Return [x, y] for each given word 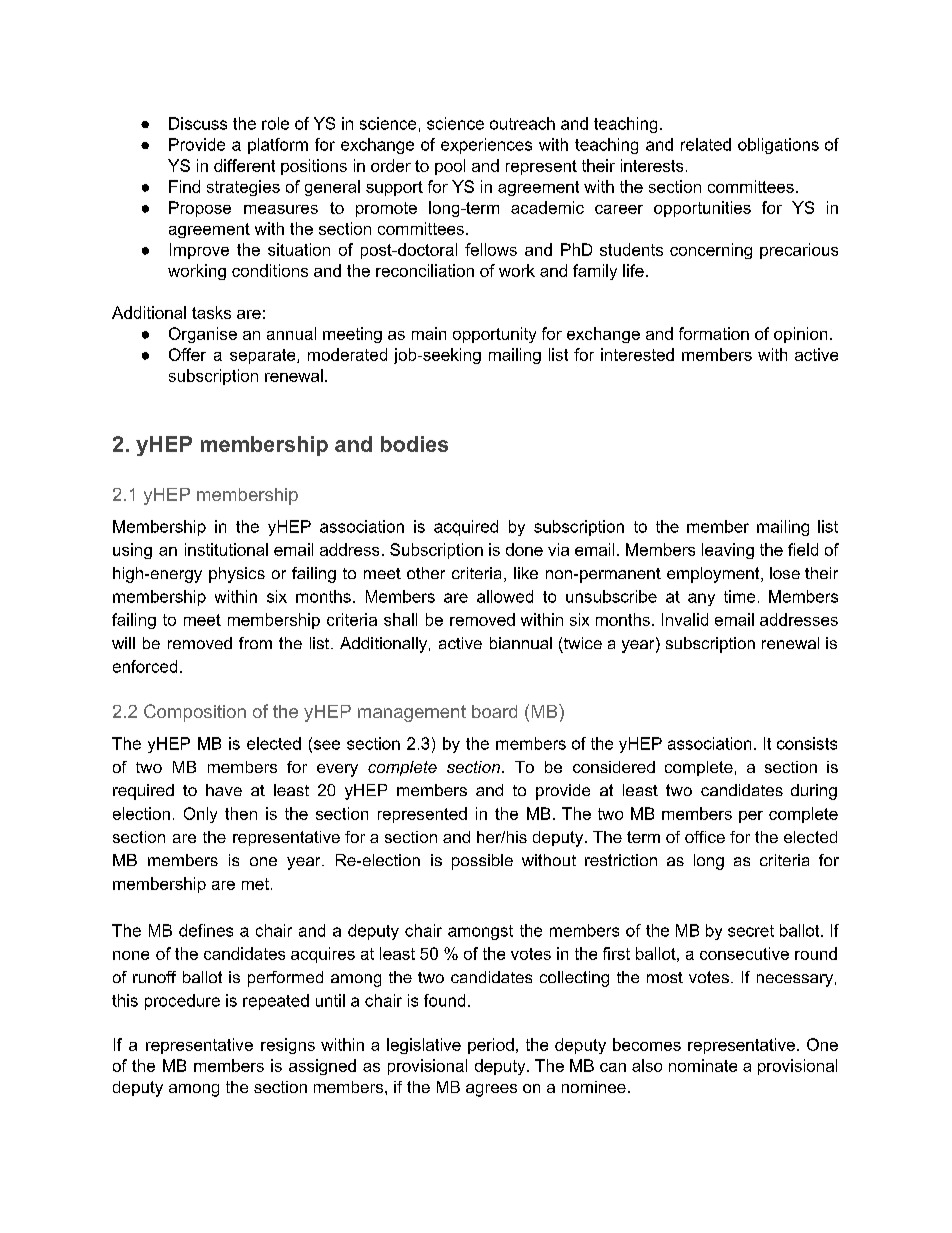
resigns [288, 1046]
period [491, 1046]
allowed [505, 596]
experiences [486, 146]
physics [237, 575]
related [706, 144]
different [244, 165]
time [739, 596]
